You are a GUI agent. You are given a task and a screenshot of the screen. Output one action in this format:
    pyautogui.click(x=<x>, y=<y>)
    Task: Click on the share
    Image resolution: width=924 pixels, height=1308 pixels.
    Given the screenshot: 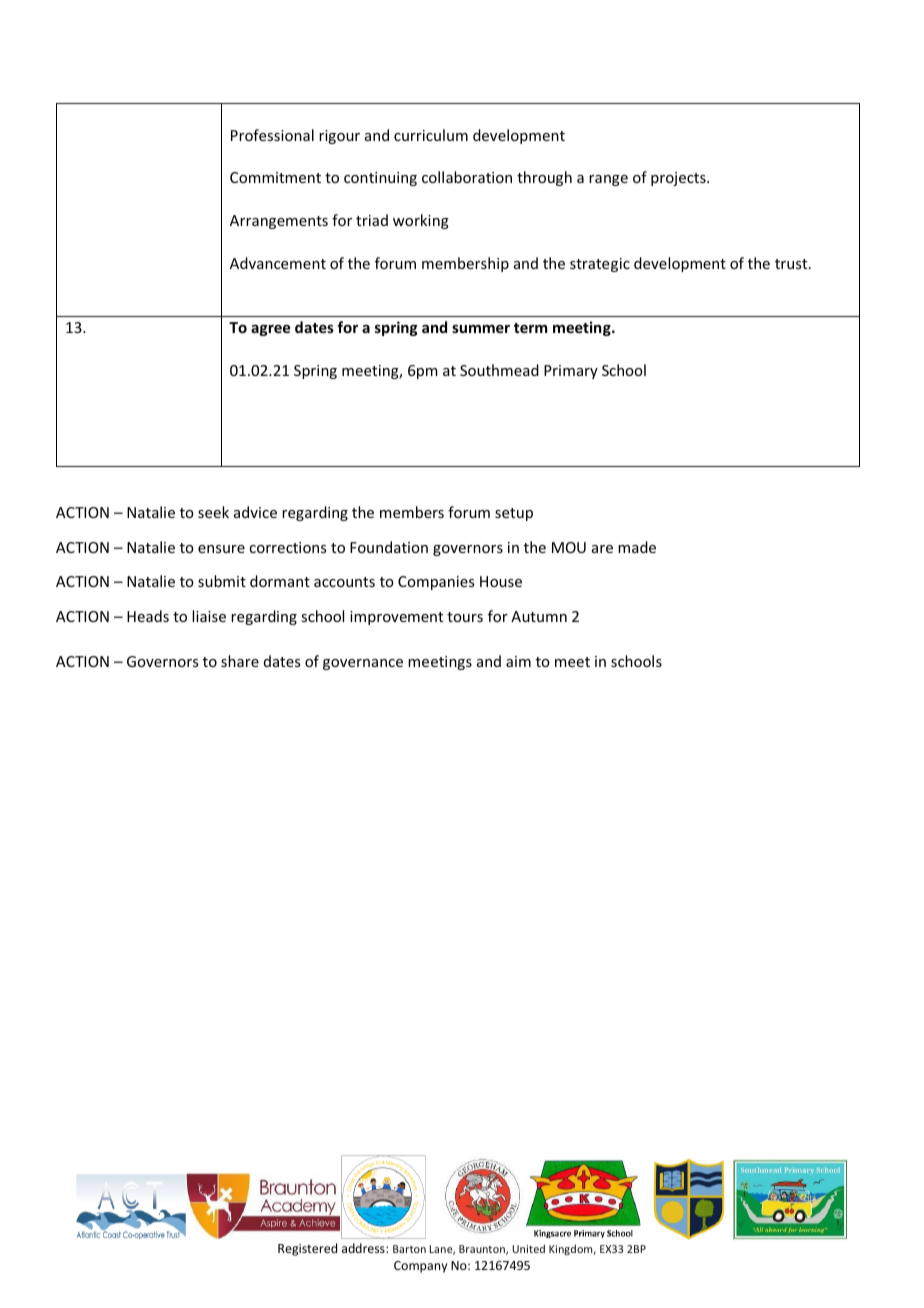 What is the action you would take?
    pyautogui.click(x=240, y=661)
